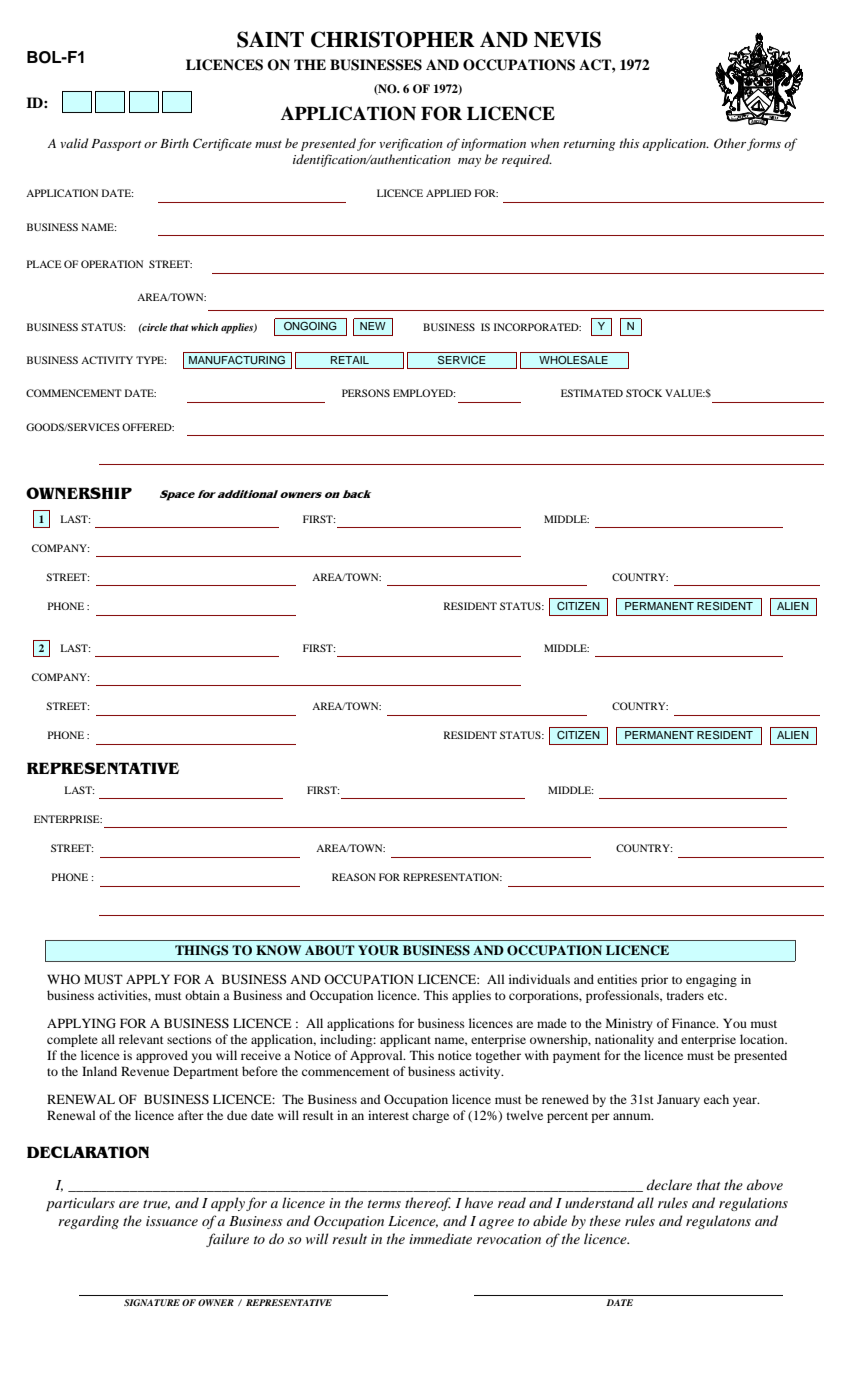  Describe the element at coordinates (654, 980) in the screenshot. I see `prior` at that location.
